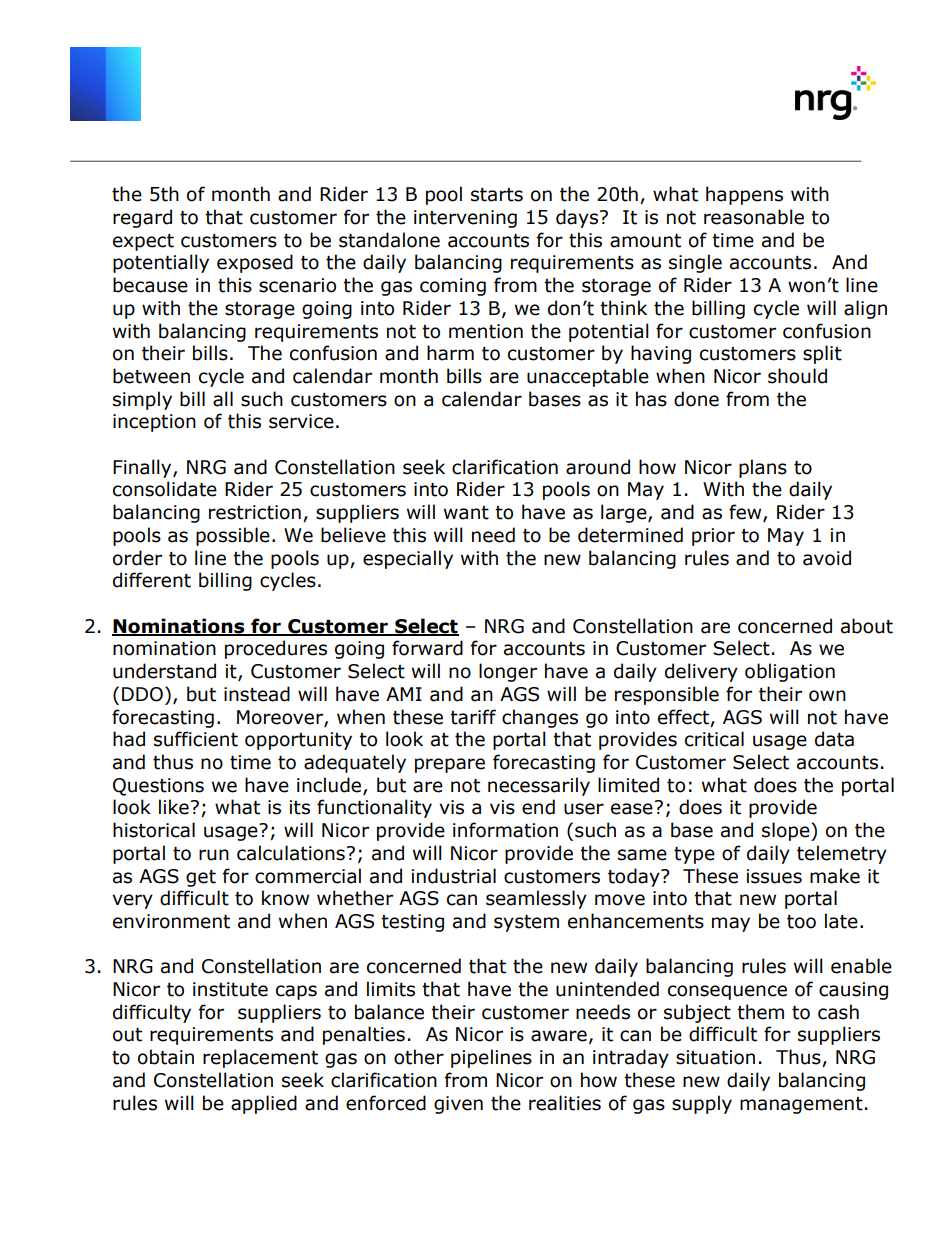 This screenshot has width=952, height=1233. I want to click on industrial, so click(454, 876).
